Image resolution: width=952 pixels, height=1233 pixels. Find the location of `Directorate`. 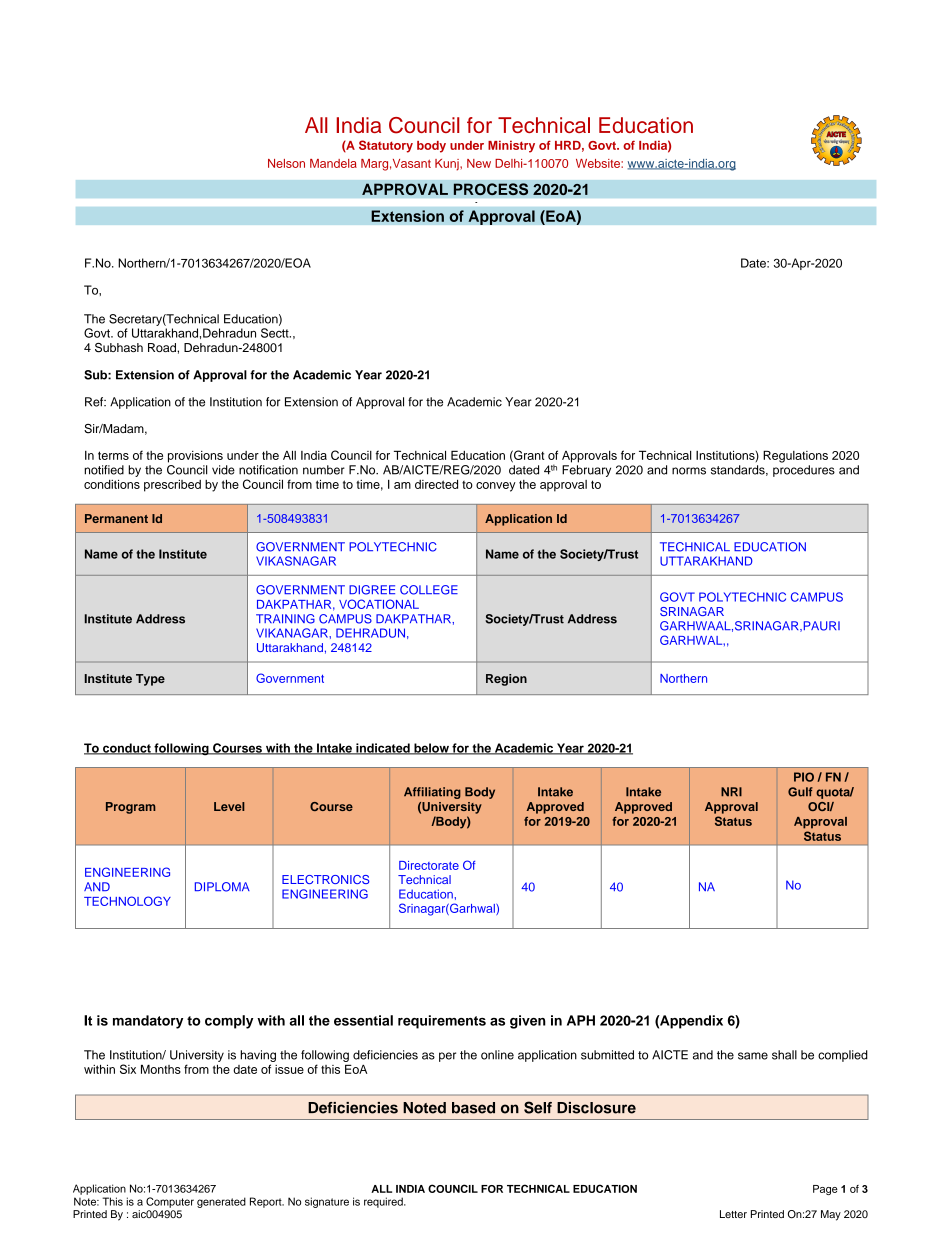

Directorate is located at coordinates (429, 865).
